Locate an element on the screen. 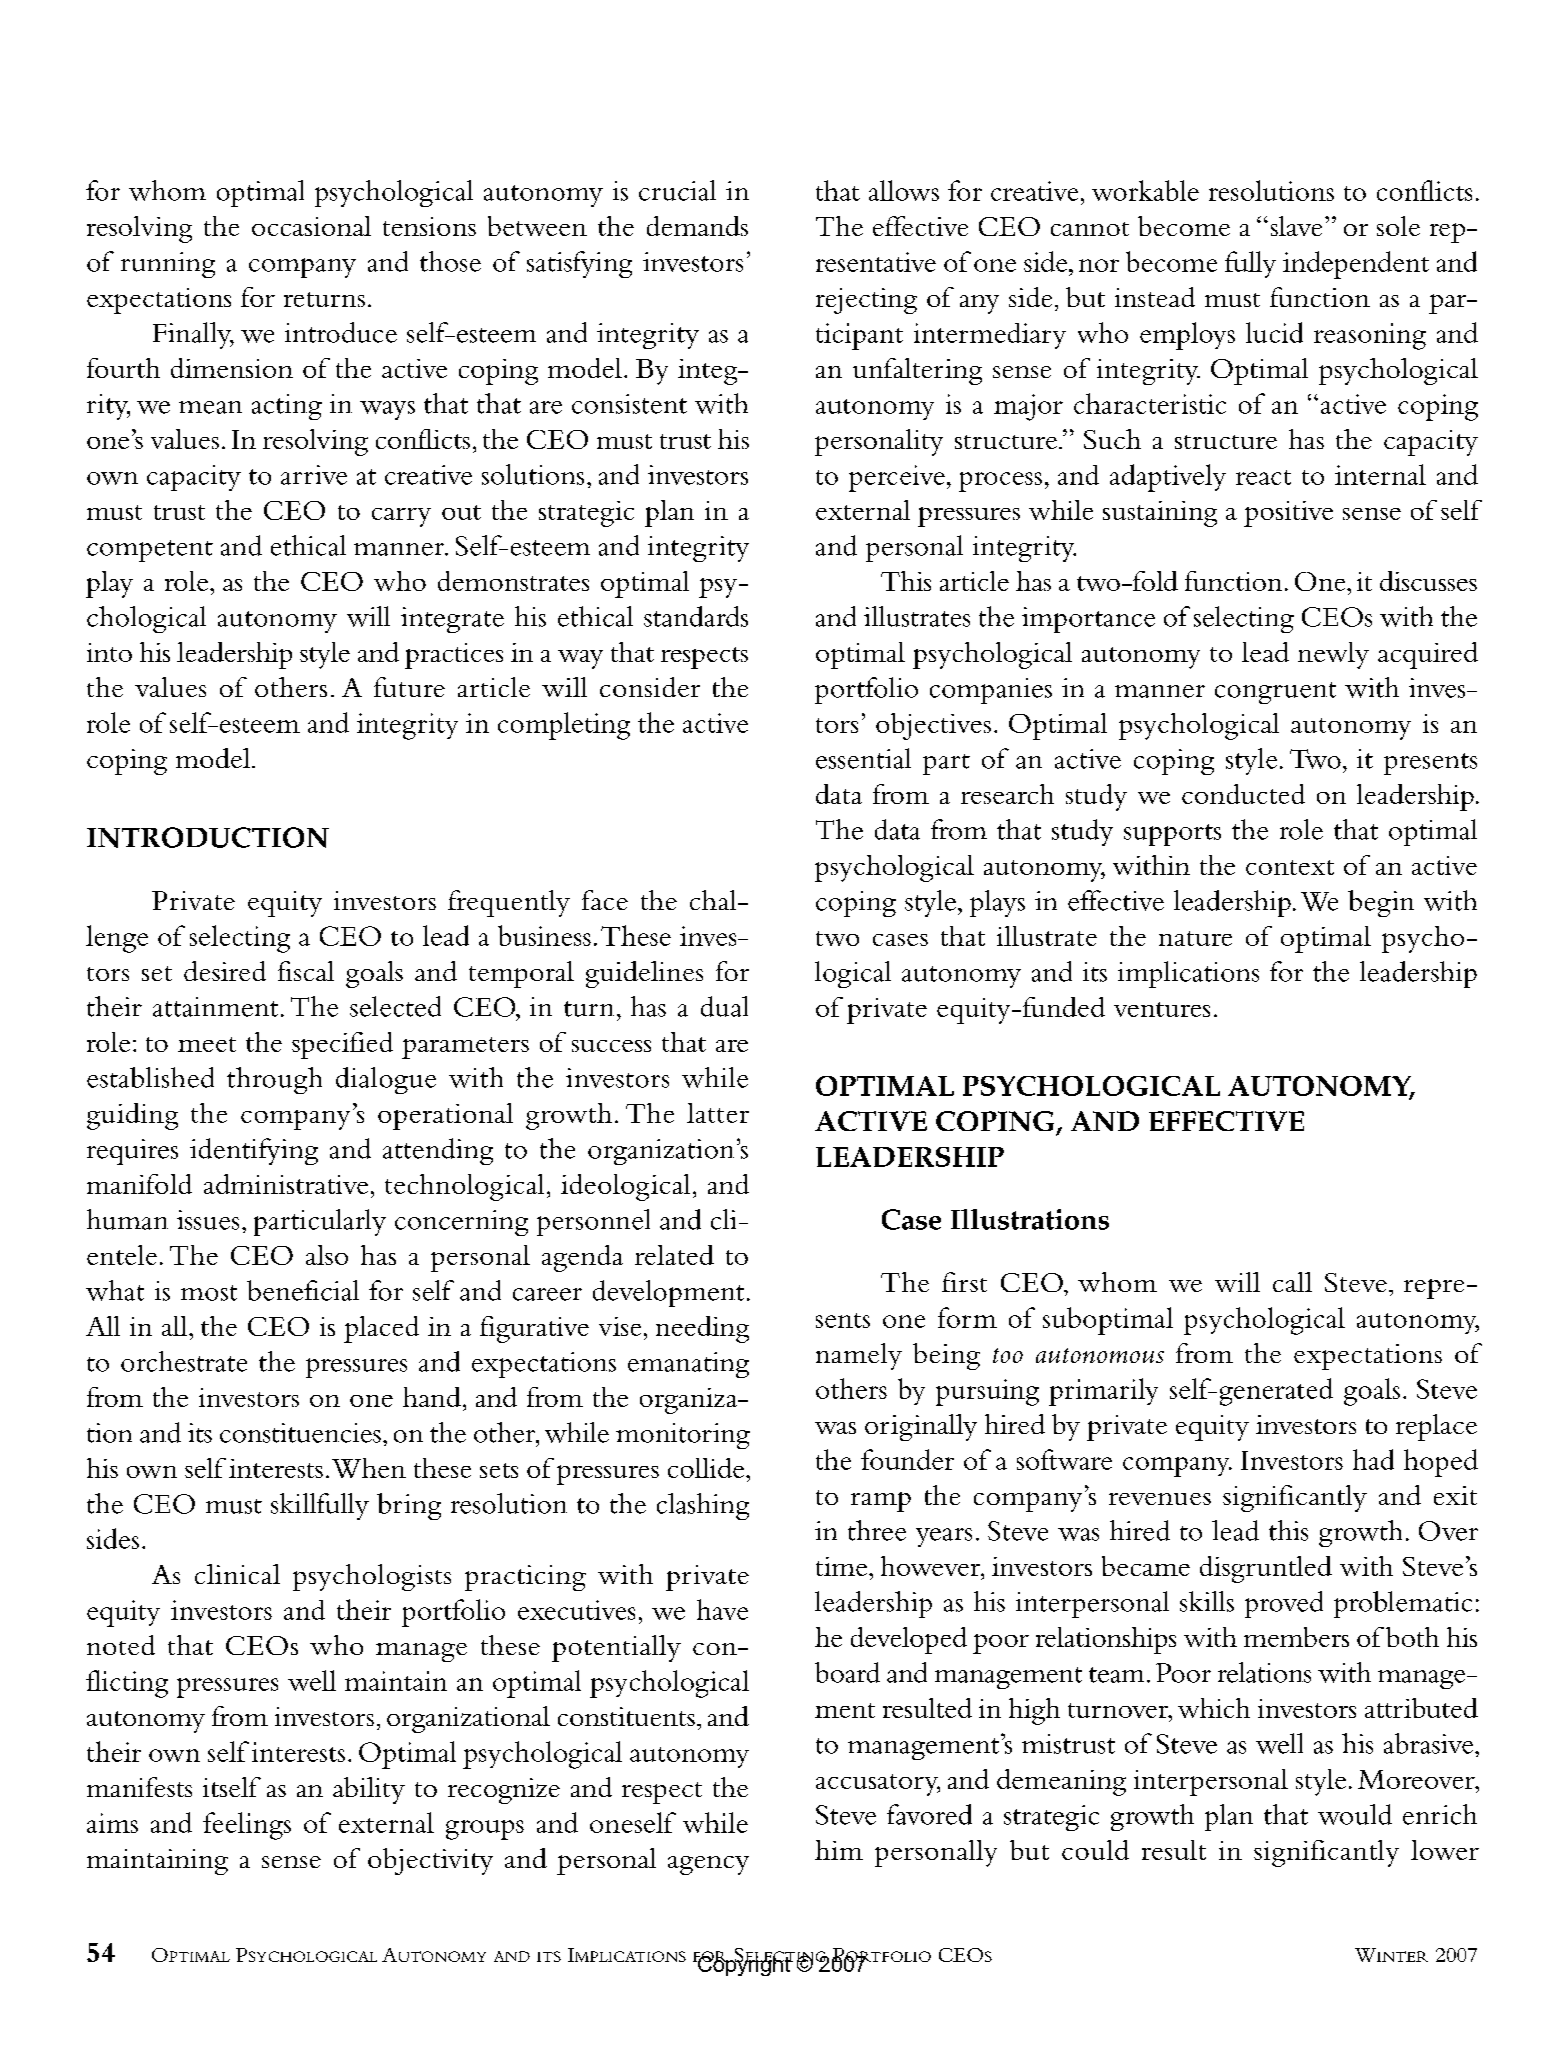 Image resolution: width=1564 pixels, height=2055 pixels. Copyright is located at coordinates (744, 1964).
